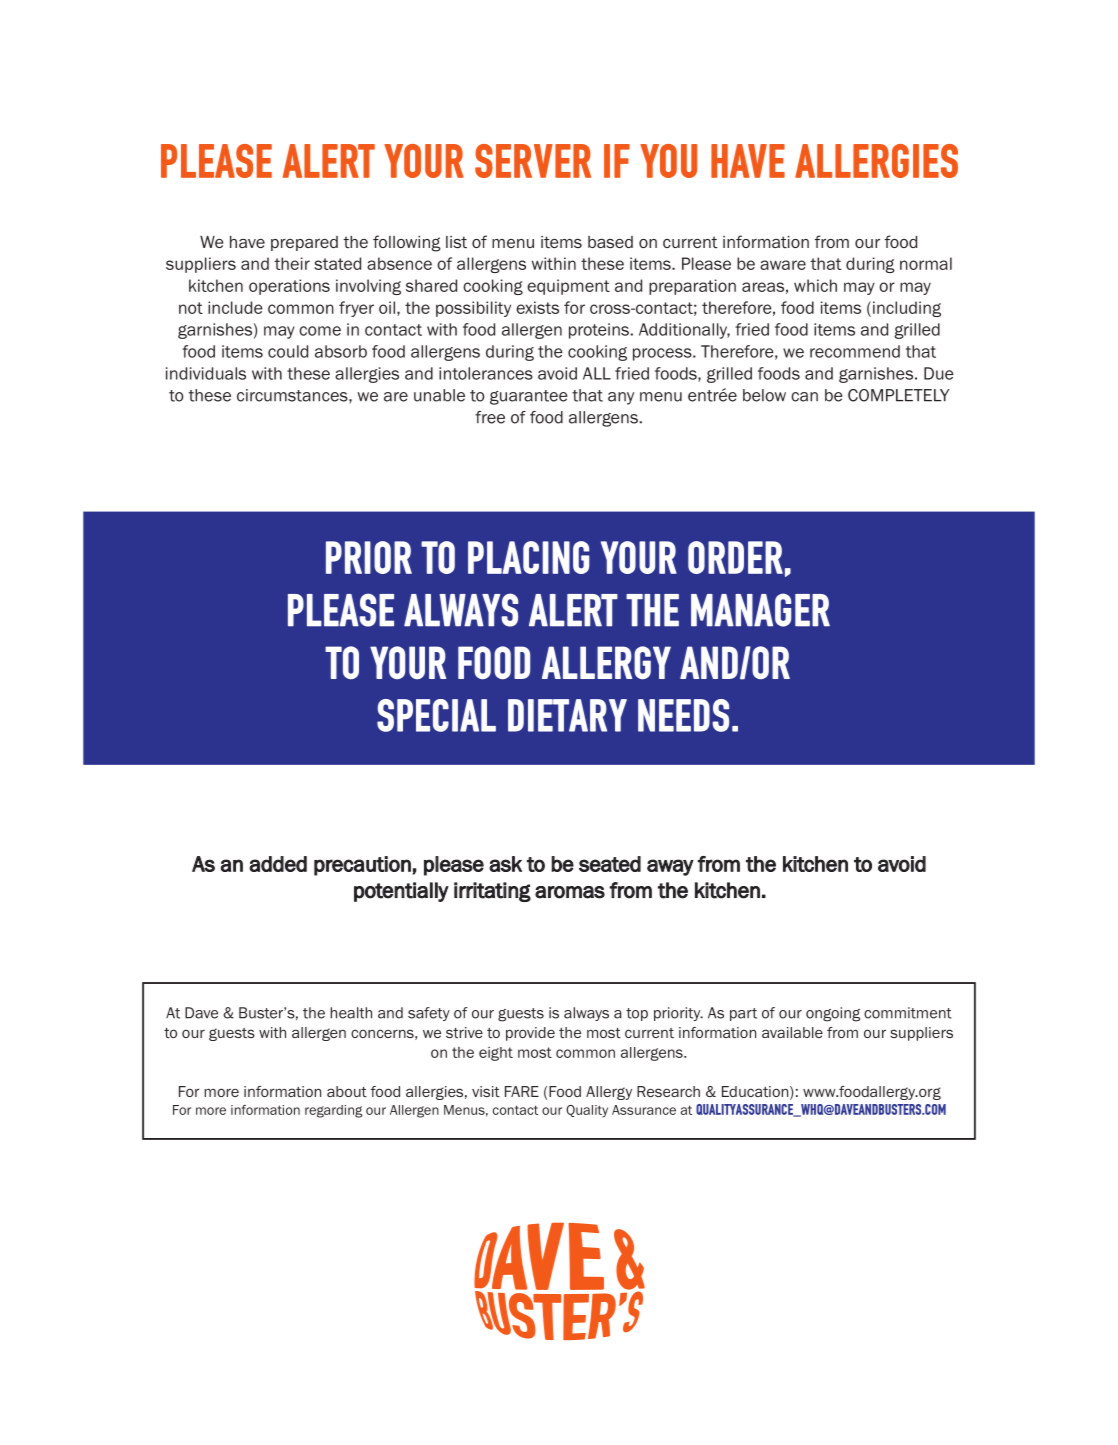  Describe the element at coordinates (278, 864) in the document. I see `added` at that location.
